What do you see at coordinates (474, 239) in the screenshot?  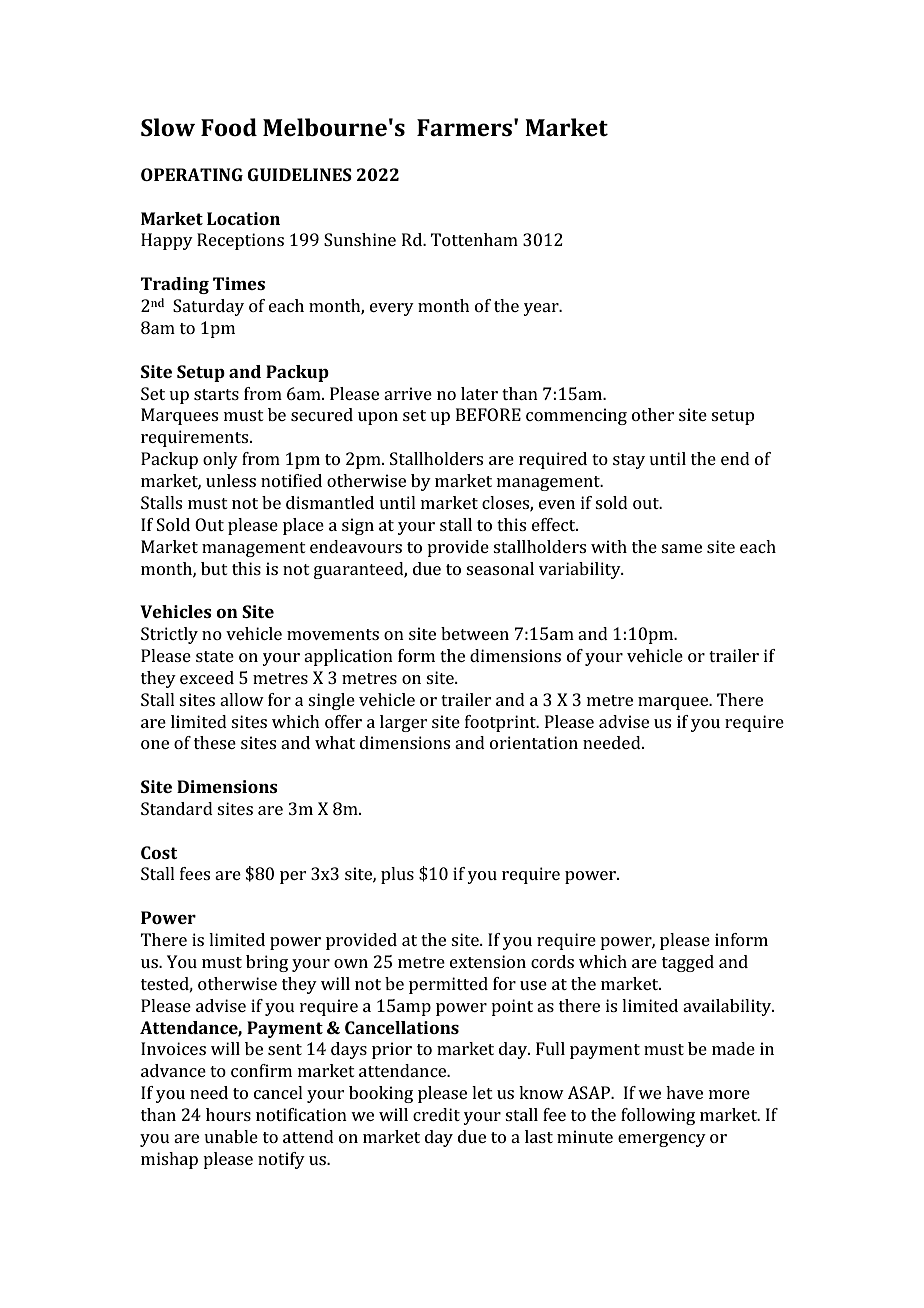 I see `Tottenham` at bounding box center [474, 239].
